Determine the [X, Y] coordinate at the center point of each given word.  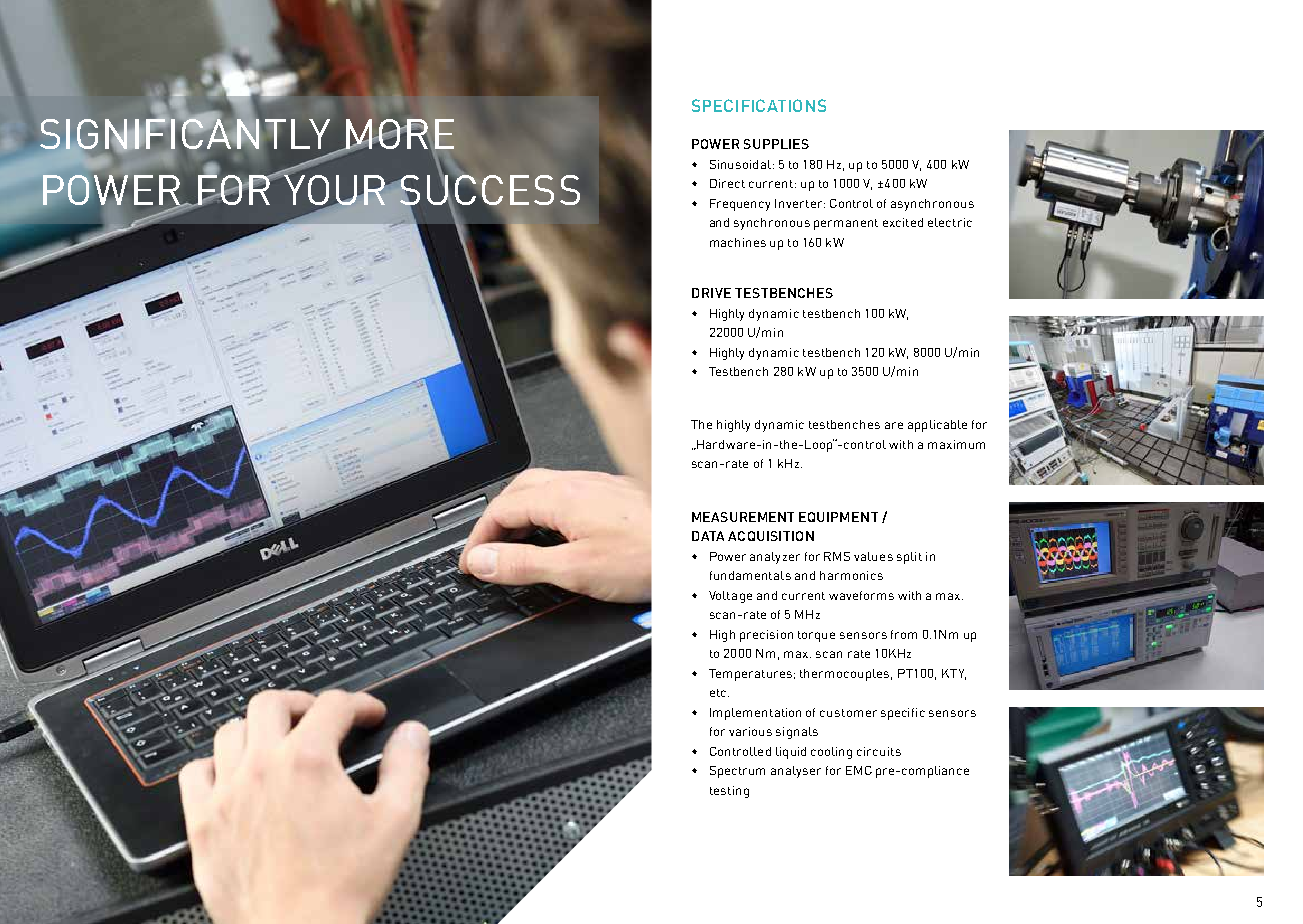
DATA [708, 536]
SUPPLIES [776, 144]
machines [738, 242]
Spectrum [737, 772]
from [904, 634]
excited [903, 222]
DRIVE [711, 293]
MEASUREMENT [743, 517]
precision [766, 636]
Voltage [730, 597]
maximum [956, 444]
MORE [399, 135]
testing [729, 792]
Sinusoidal [740, 164]
